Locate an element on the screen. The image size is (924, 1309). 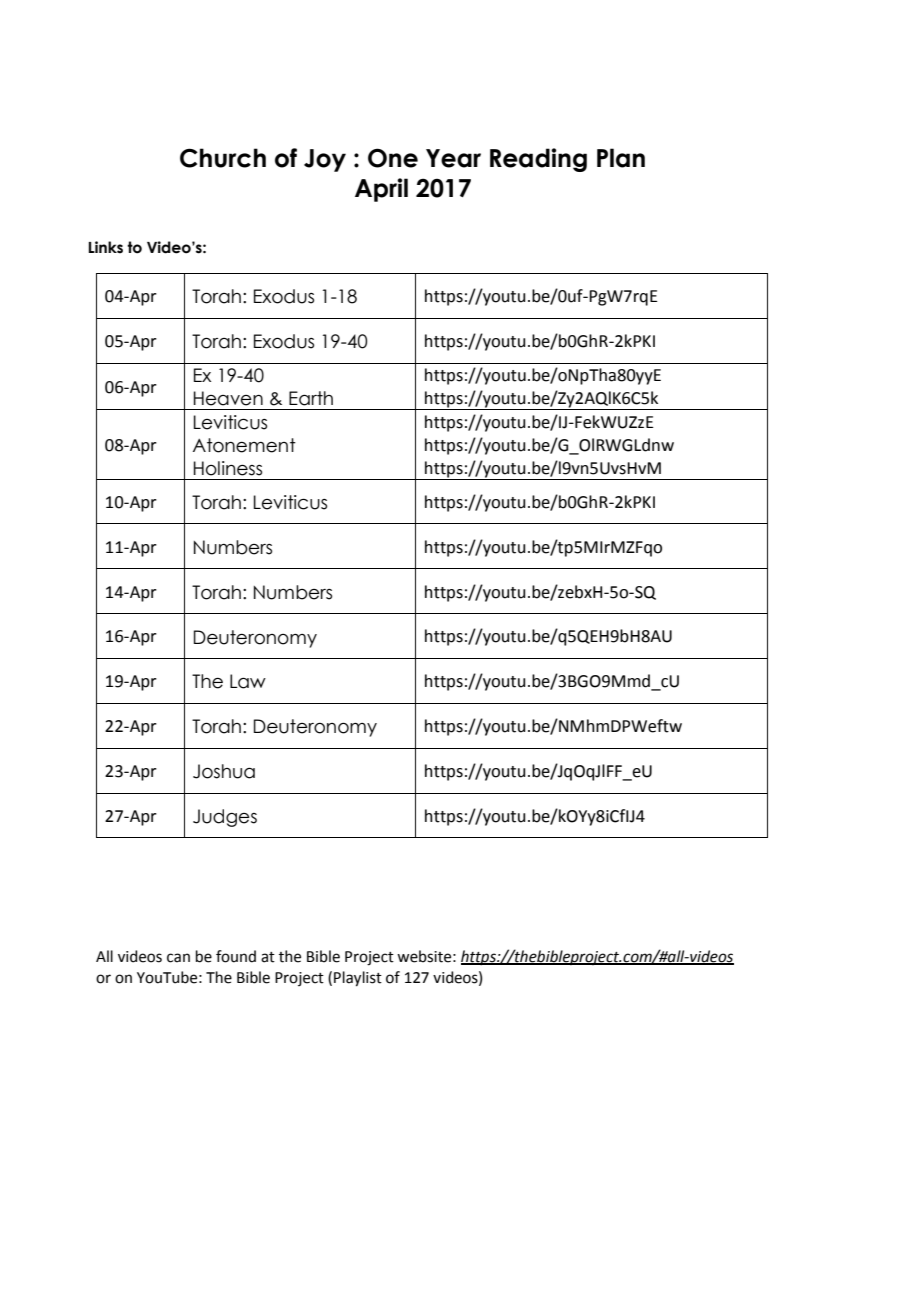
April is located at coordinates (381, 190).
